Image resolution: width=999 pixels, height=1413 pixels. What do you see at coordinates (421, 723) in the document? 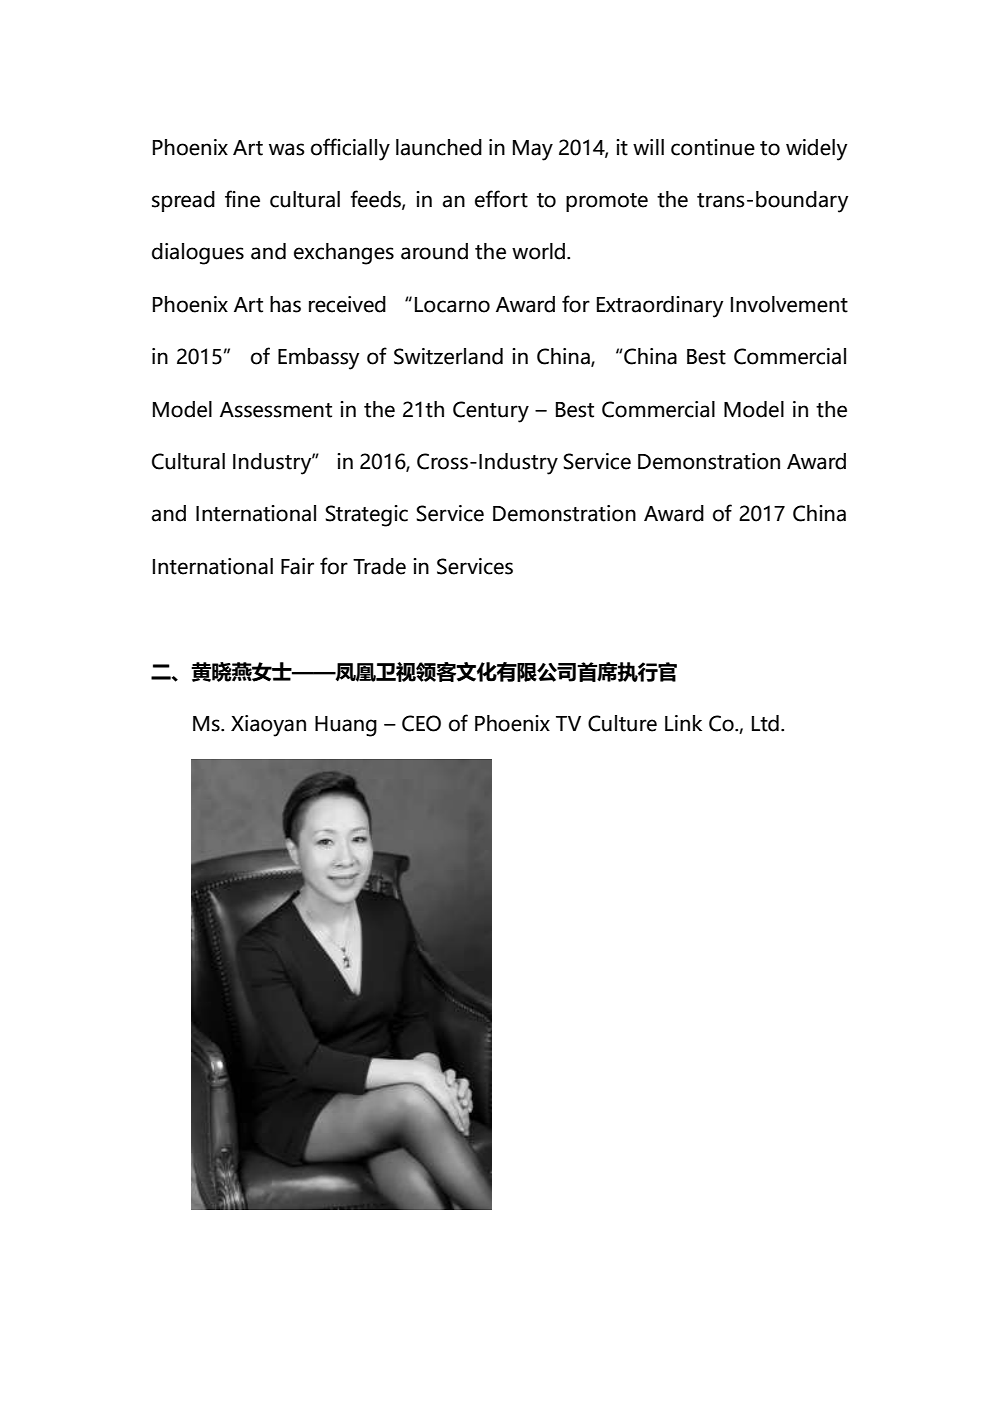
I see `CEO` at bounding box center [421, 723].
